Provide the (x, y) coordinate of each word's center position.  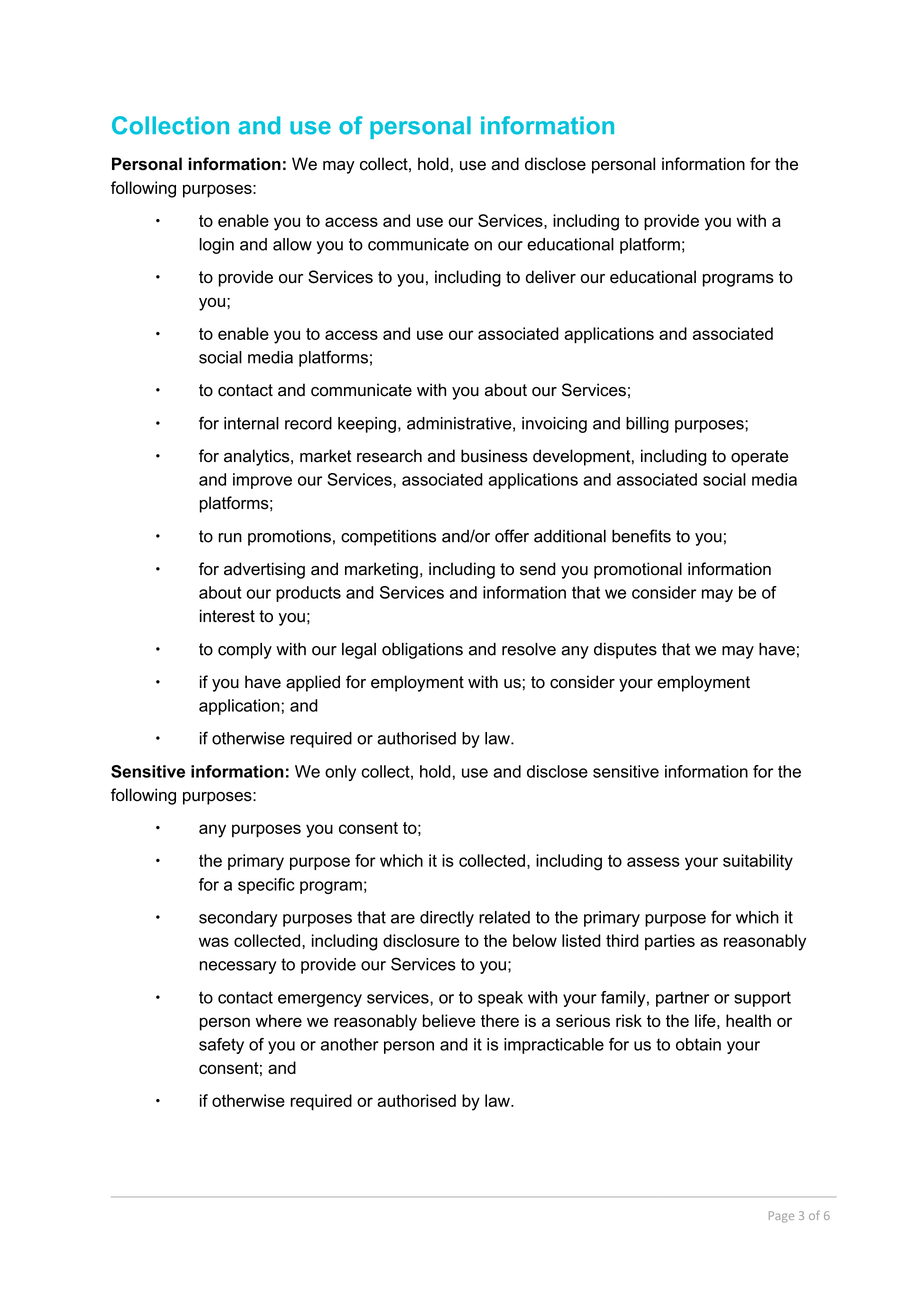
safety (221, 1046)
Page (781, 1217)
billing (647, 425)
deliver (551, 277)
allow (292, 244)
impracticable (554, 1046)
